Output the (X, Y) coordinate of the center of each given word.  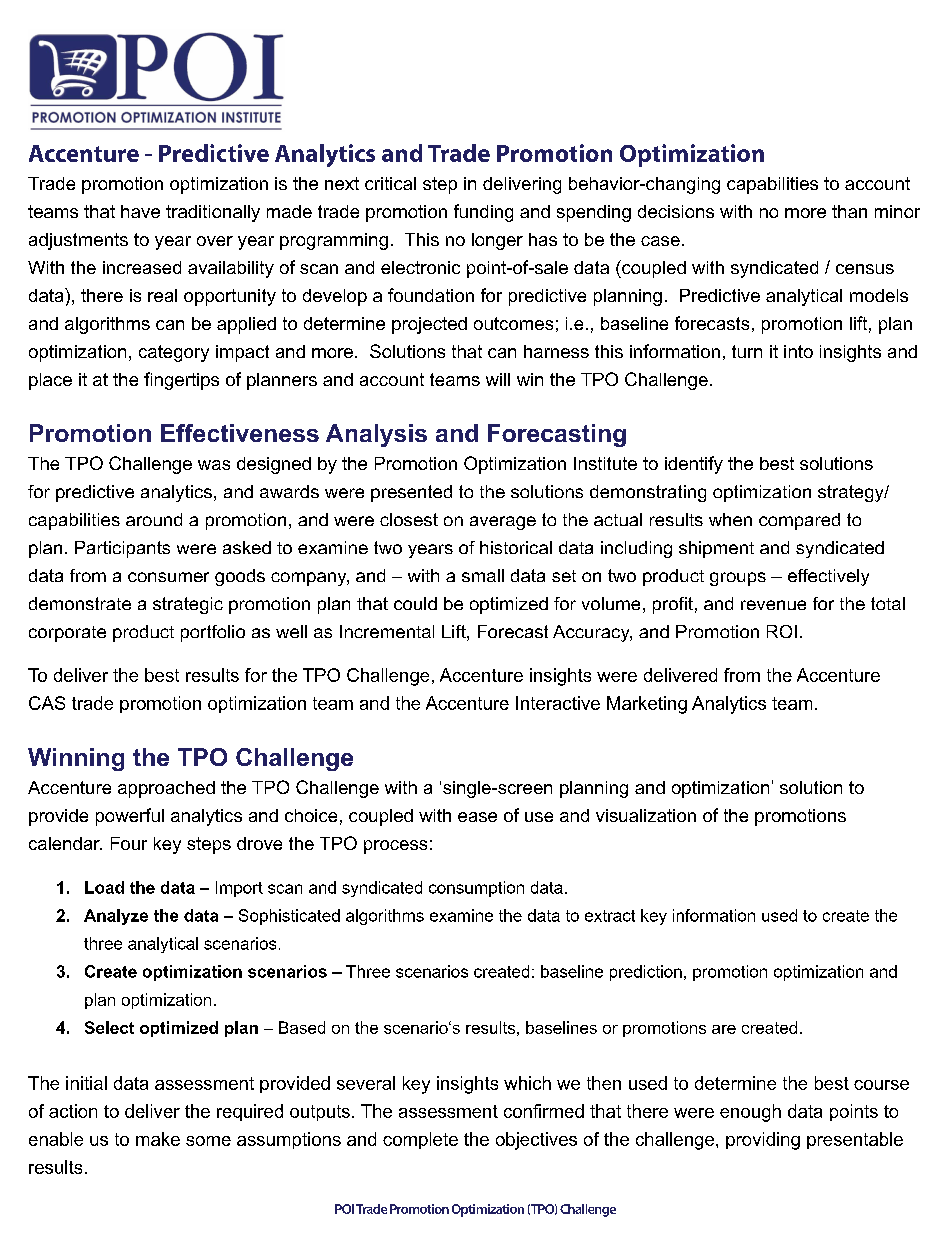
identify (694, 465)
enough (750, 1113)
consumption (476, 889)
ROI (782, 631)
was (214, 465)
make (158, 1139)
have (140, 211)
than (849, 211)
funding (483, 213)
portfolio (213, 633)
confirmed (544, 1111)
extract (610, 916)
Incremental (387, 631)
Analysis (376, 435)
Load (104, 887)
